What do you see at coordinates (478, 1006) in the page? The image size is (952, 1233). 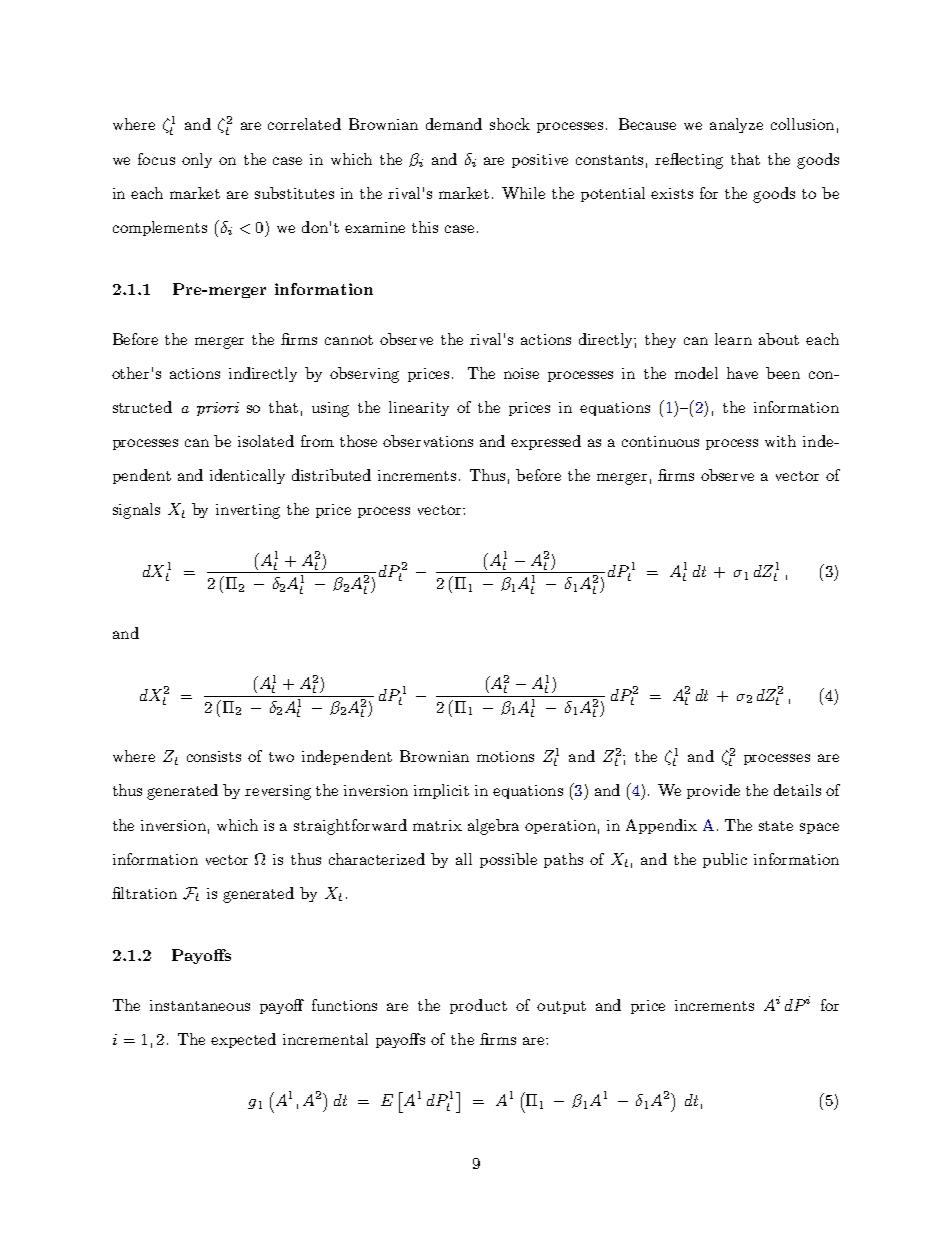 I see `product` at bounding box center [478, 1006].
